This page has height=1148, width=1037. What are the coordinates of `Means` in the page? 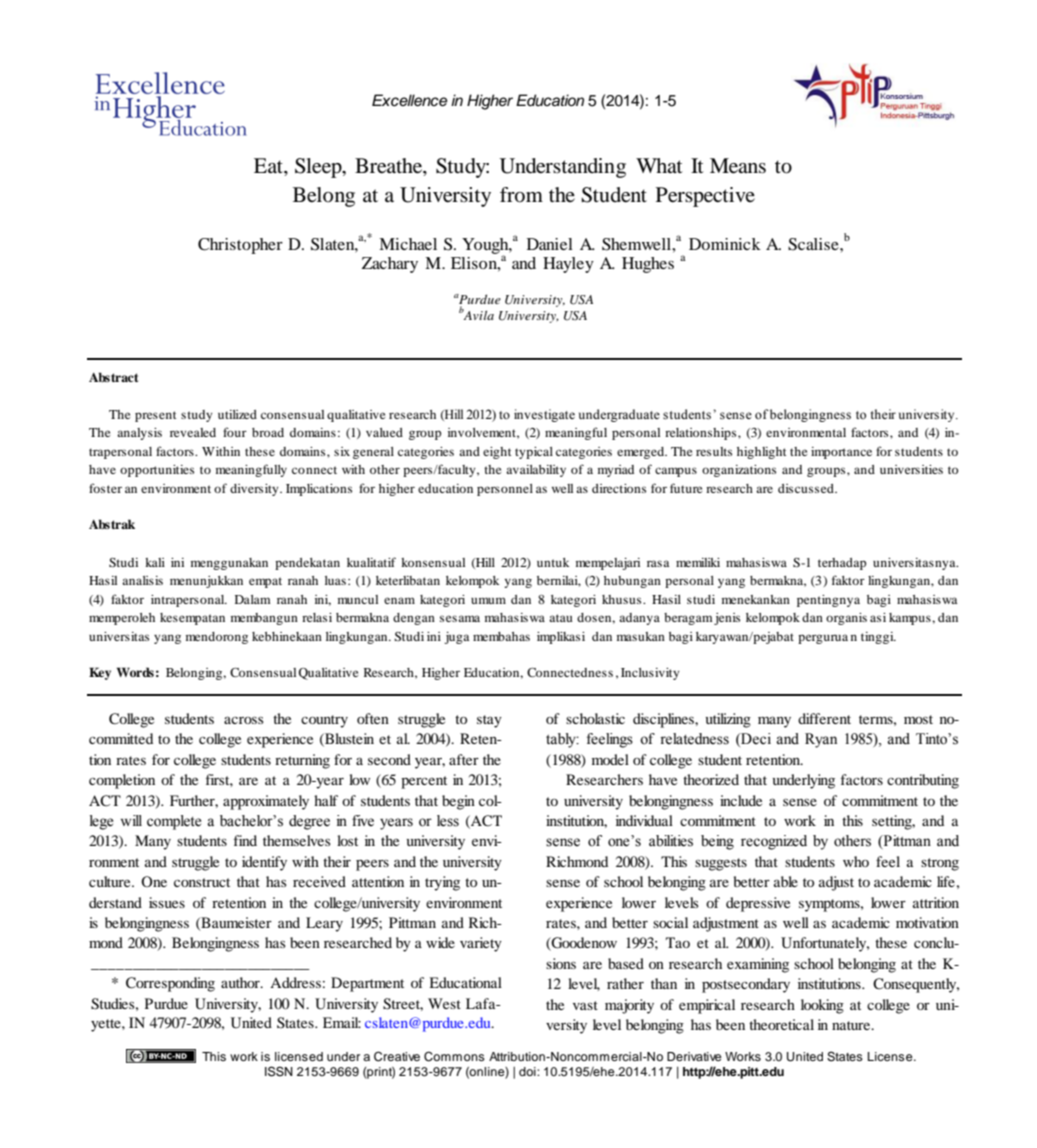 It's located at (738, 166).
